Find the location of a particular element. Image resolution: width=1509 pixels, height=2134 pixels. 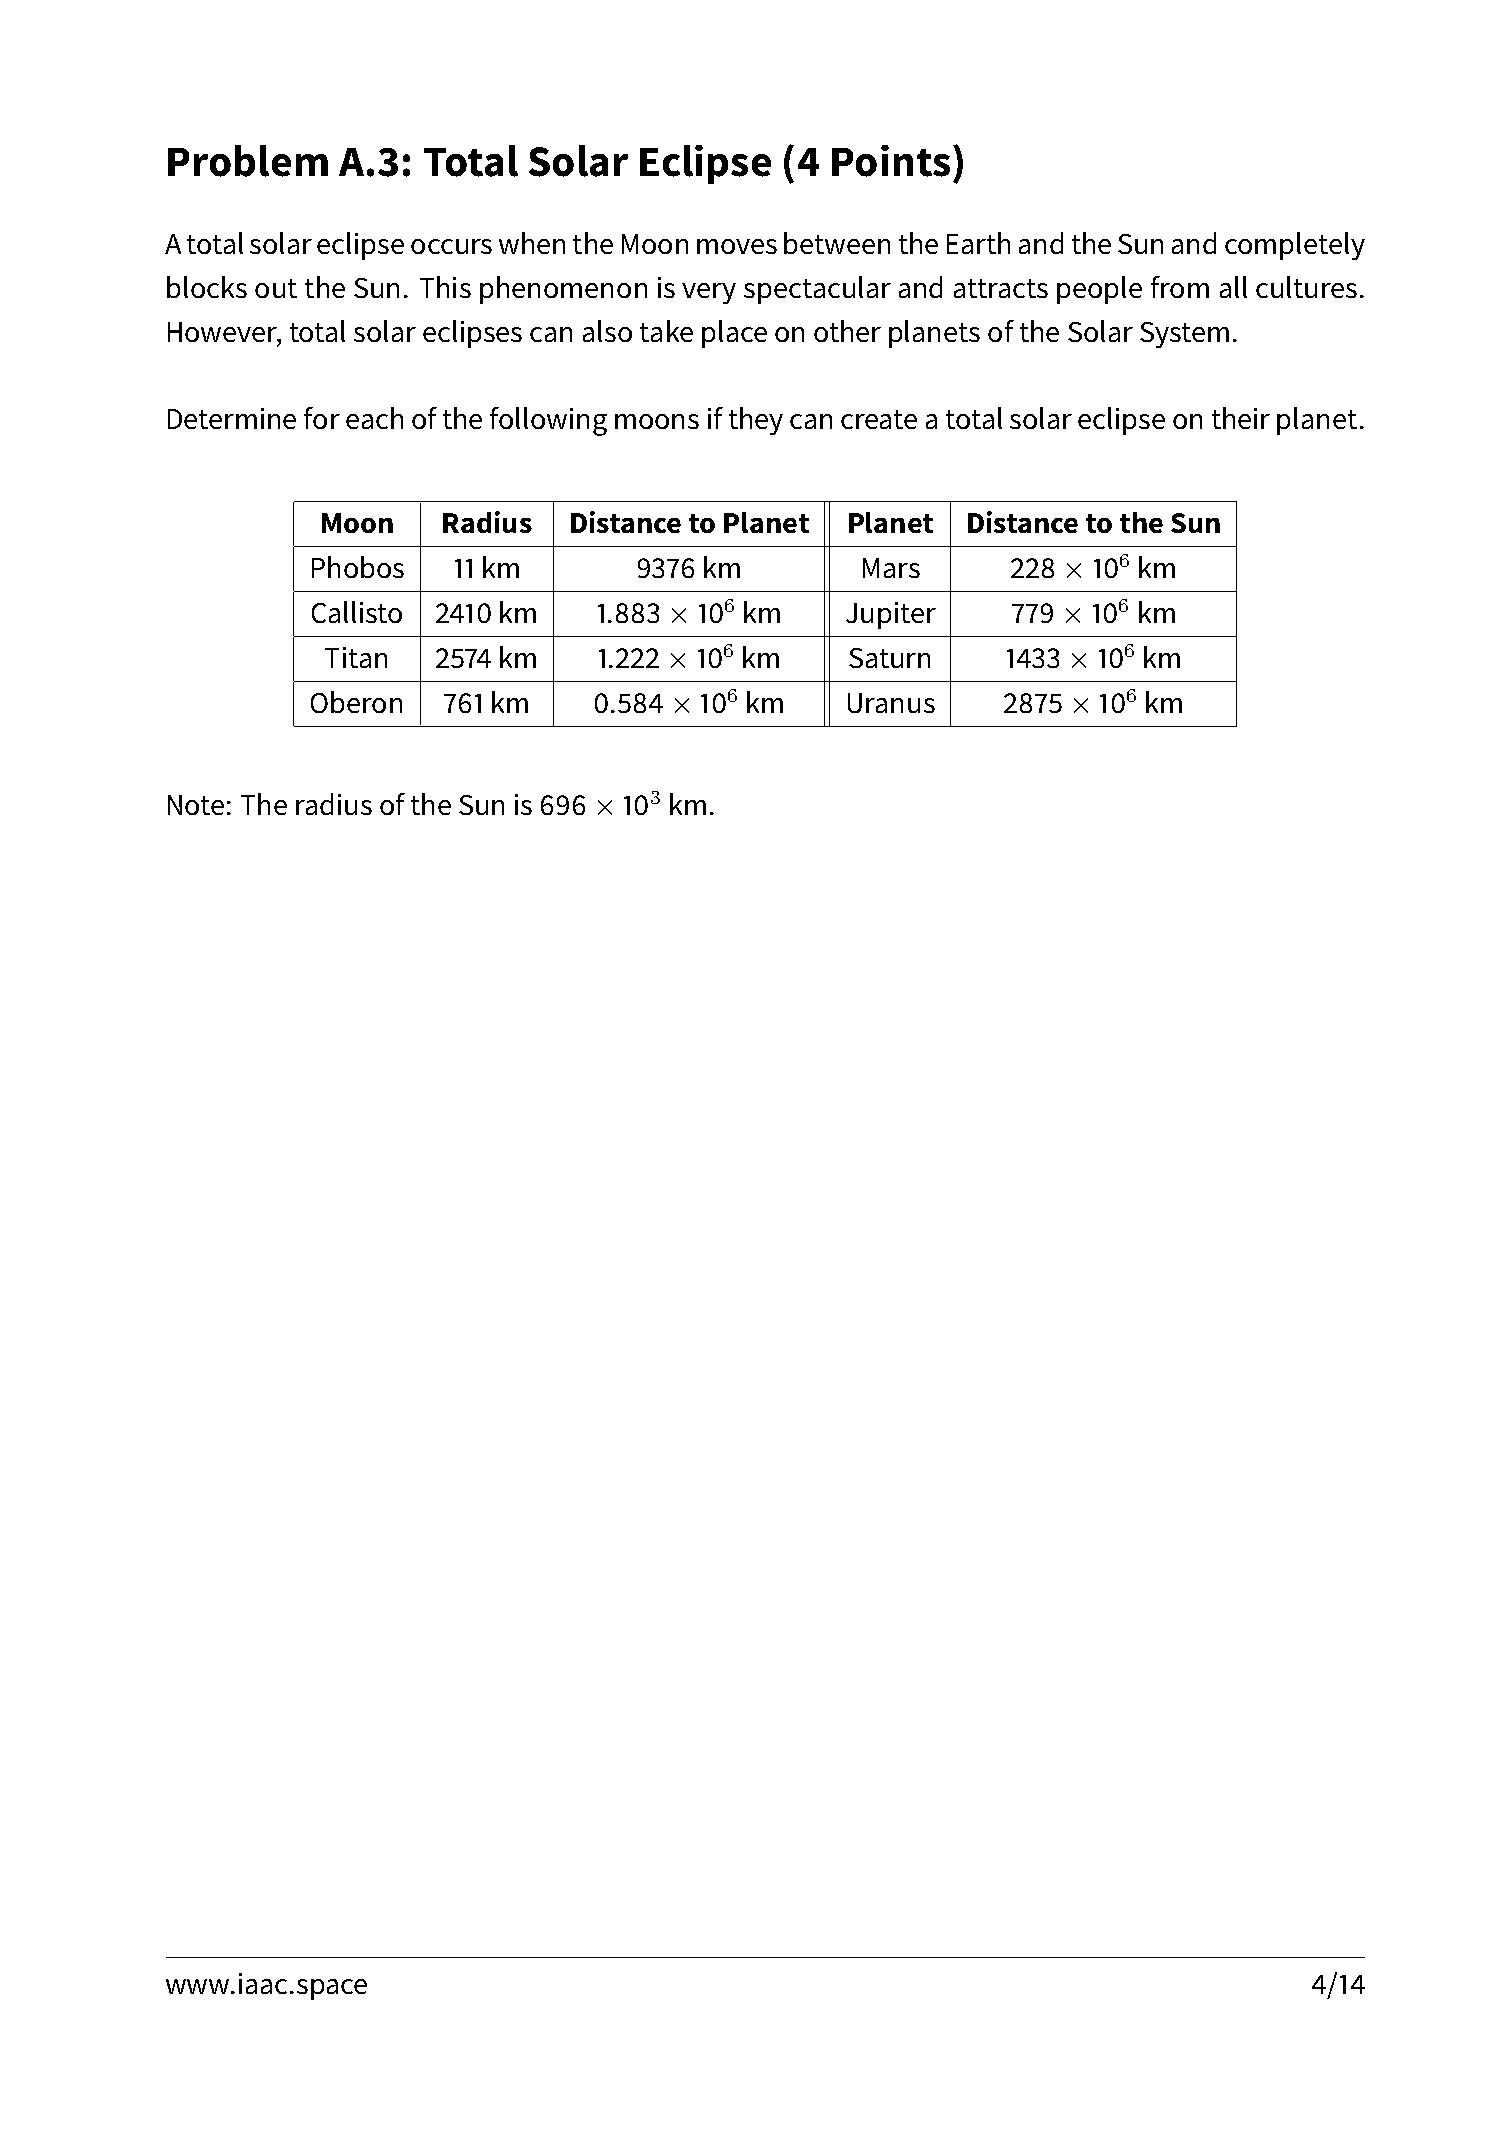

Note is located at coordinates (196, 805).
